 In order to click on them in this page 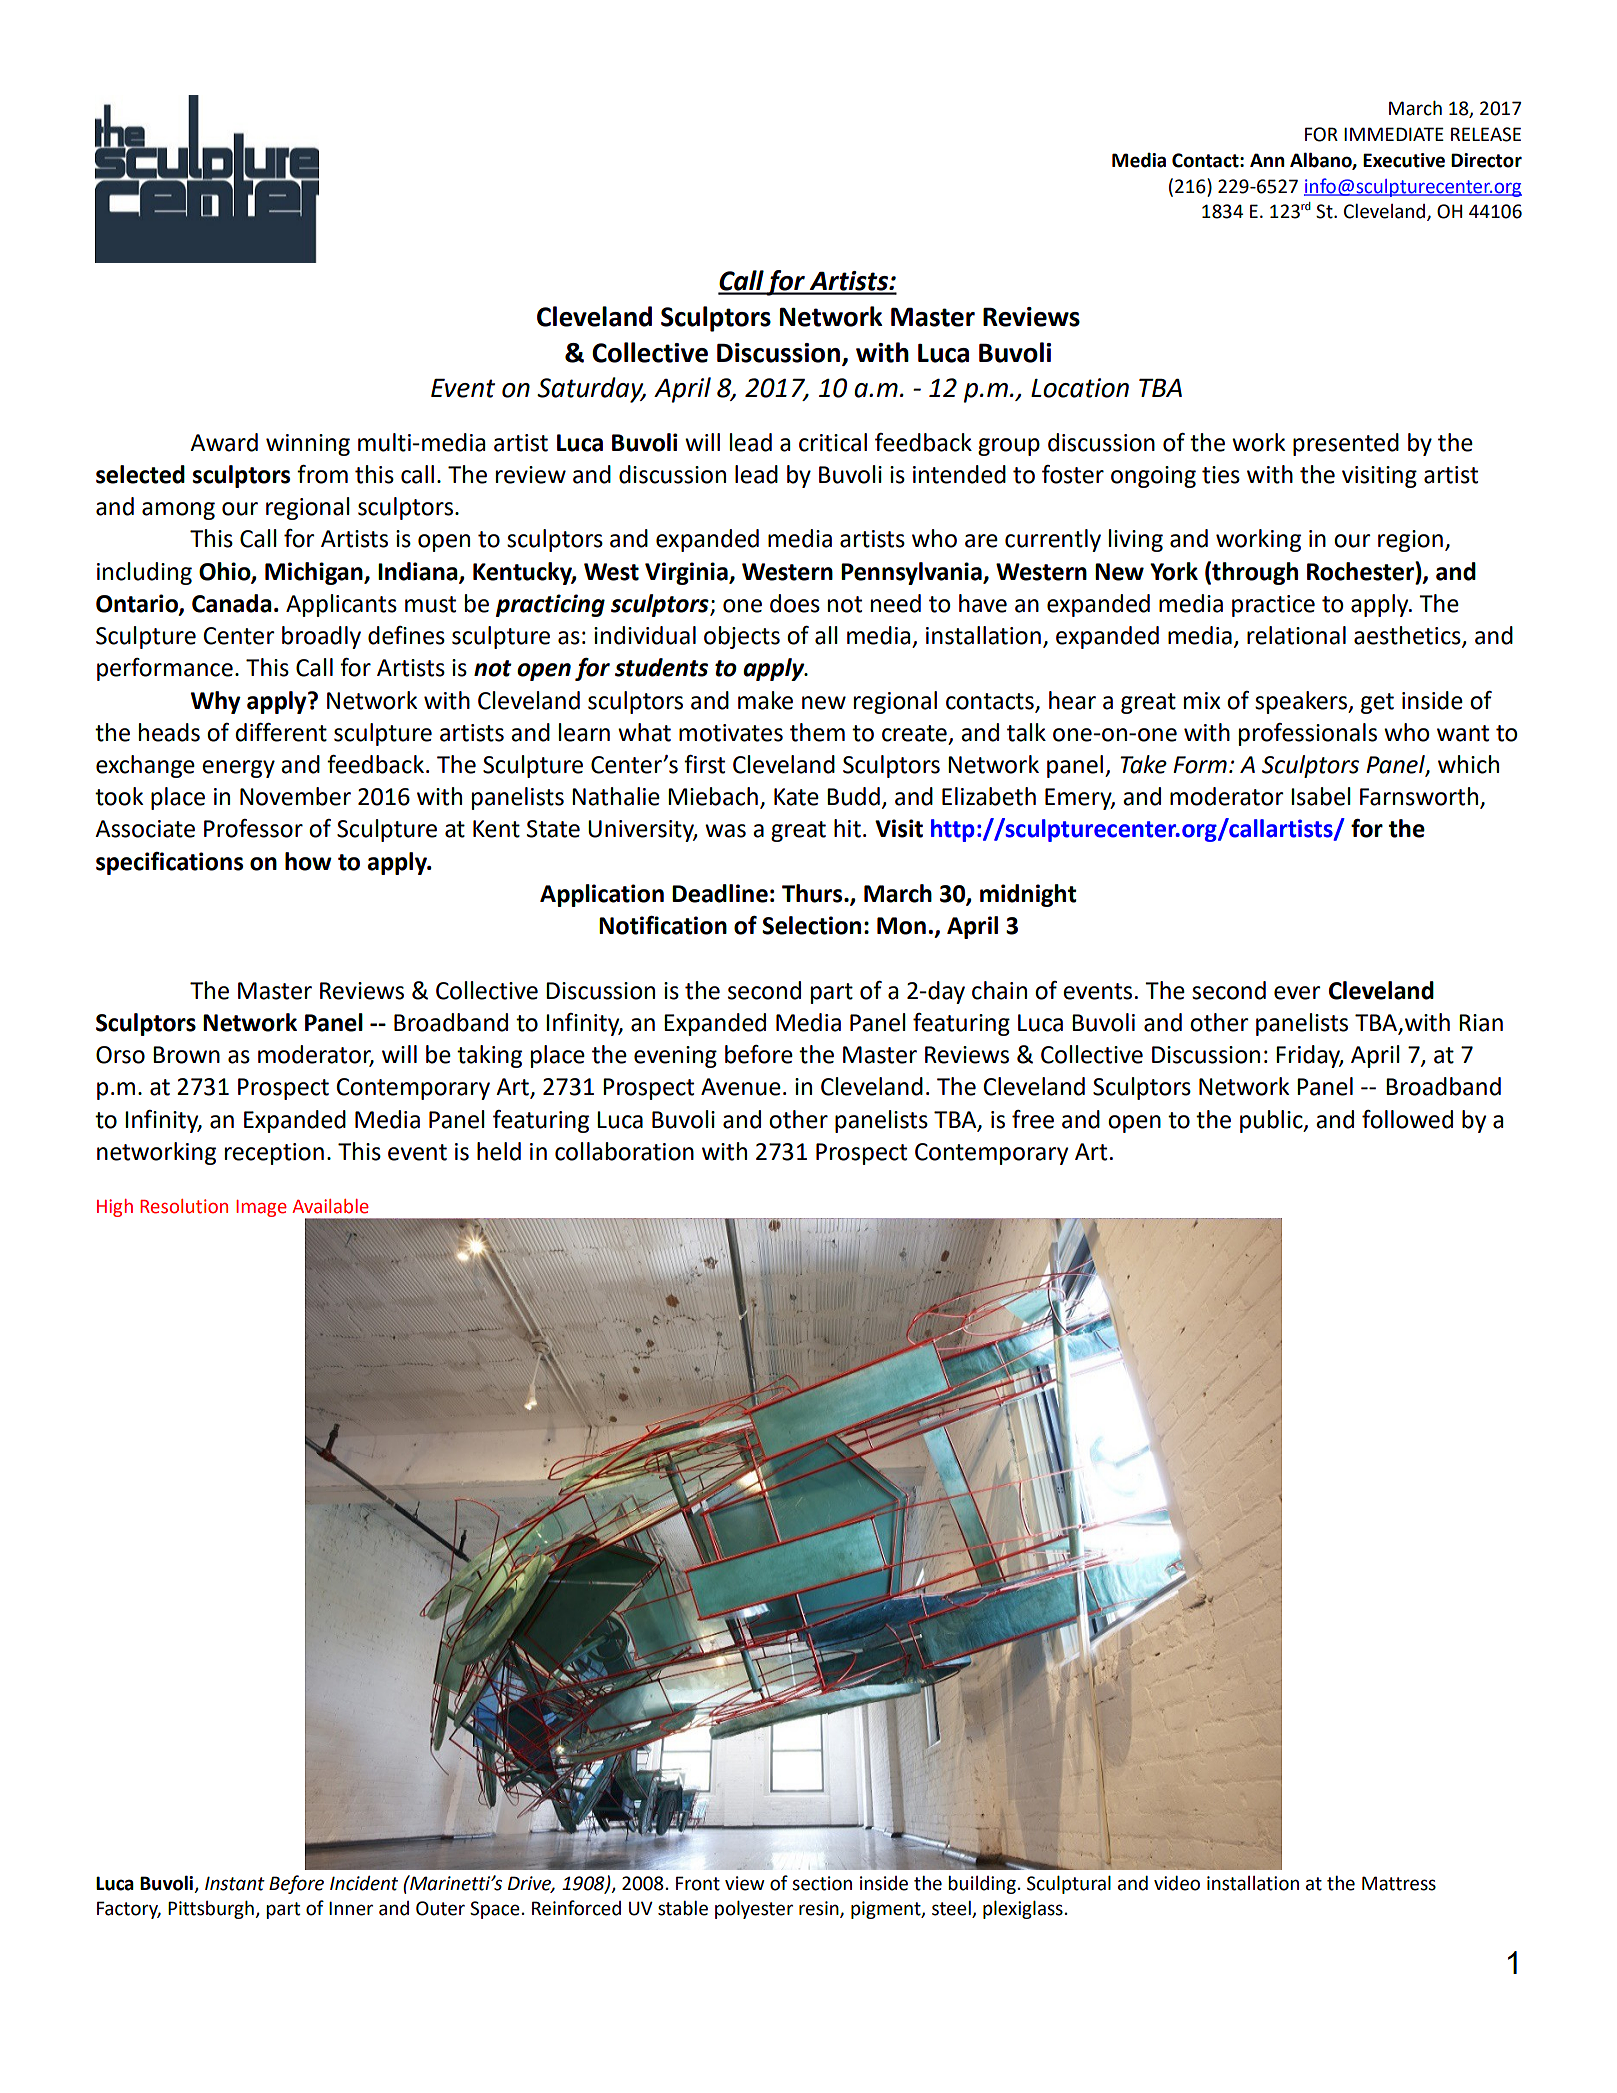, I will do `click(817, 732)`.
